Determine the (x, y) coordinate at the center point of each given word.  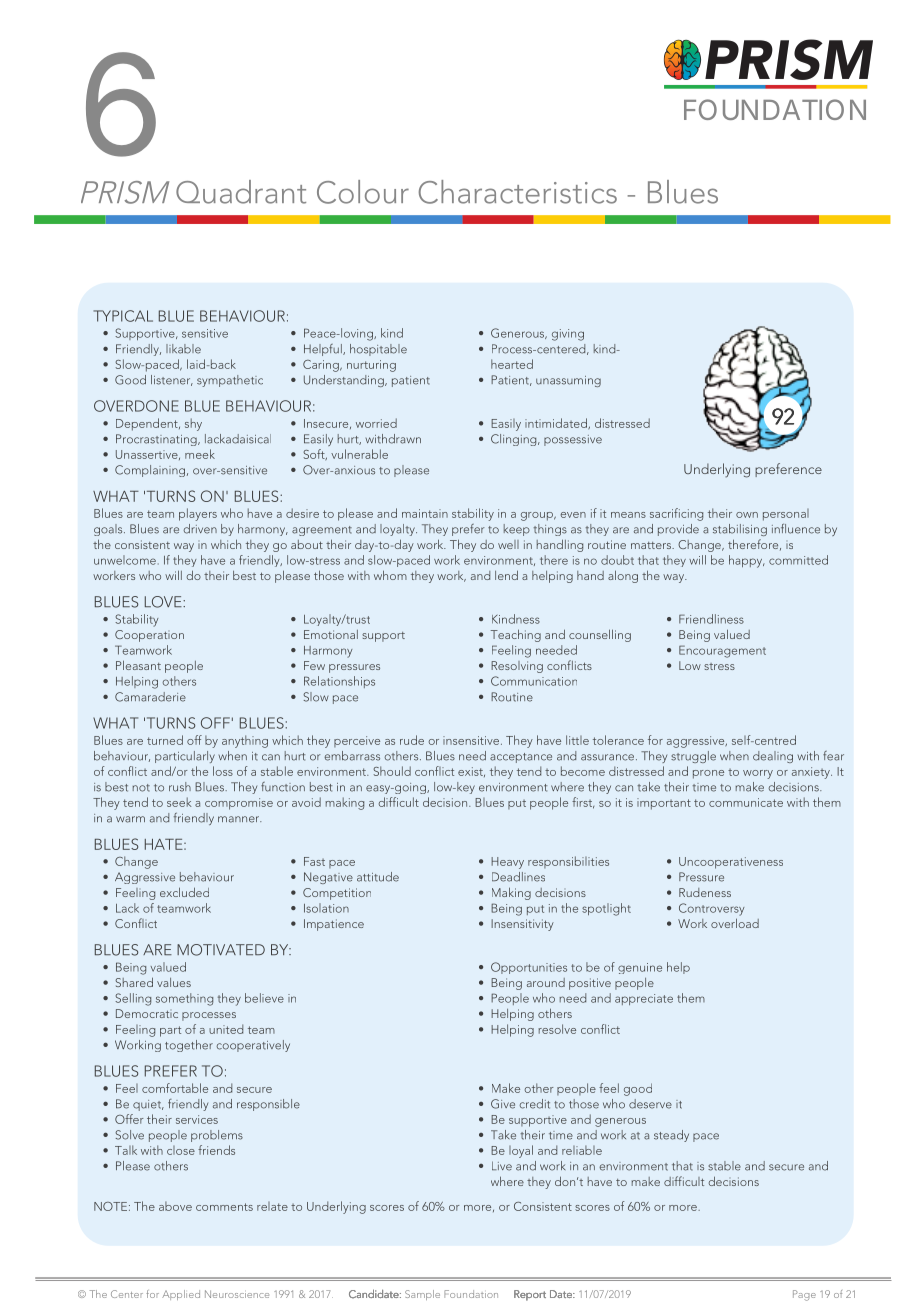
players (198, 514)
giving (568, 335)
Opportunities (529, 968)
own (747, 515)
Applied (181, 1295)
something (184, 999)
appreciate (644, 999)
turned (165, 740)
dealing (773, 757)
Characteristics (518, 192)
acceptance (521, 758)
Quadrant (241, 192)
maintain (425, 513)
